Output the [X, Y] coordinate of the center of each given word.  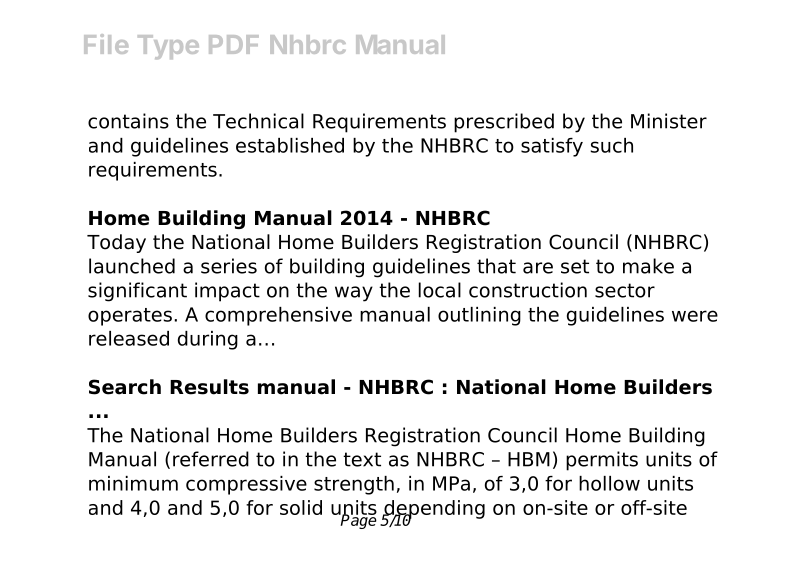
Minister [669, 121]
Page [358, 520]
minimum [133, 483]
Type [168, 47]
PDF [234, 44]
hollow [609, 483]
